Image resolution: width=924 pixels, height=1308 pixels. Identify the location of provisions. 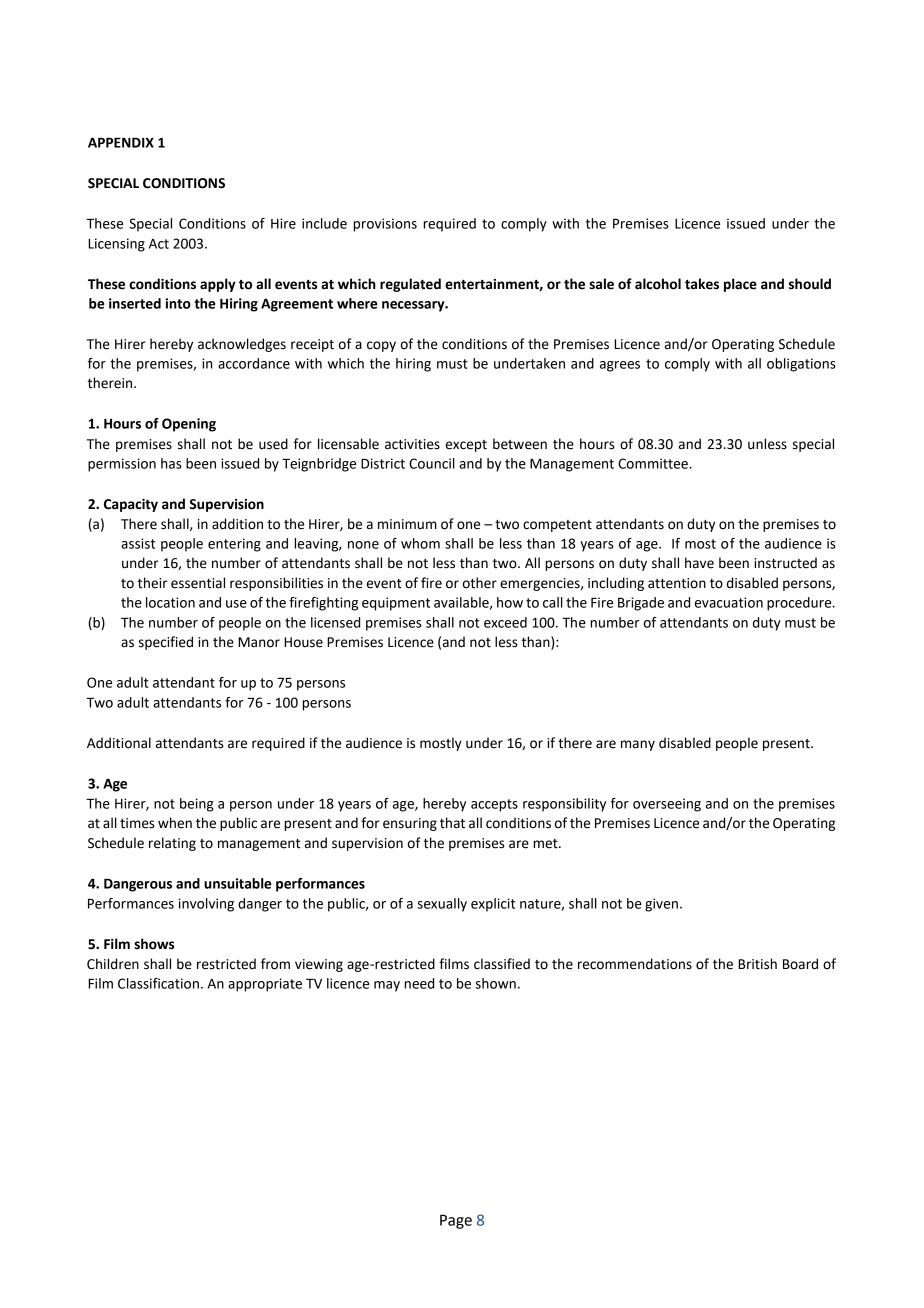
(385, 225).
